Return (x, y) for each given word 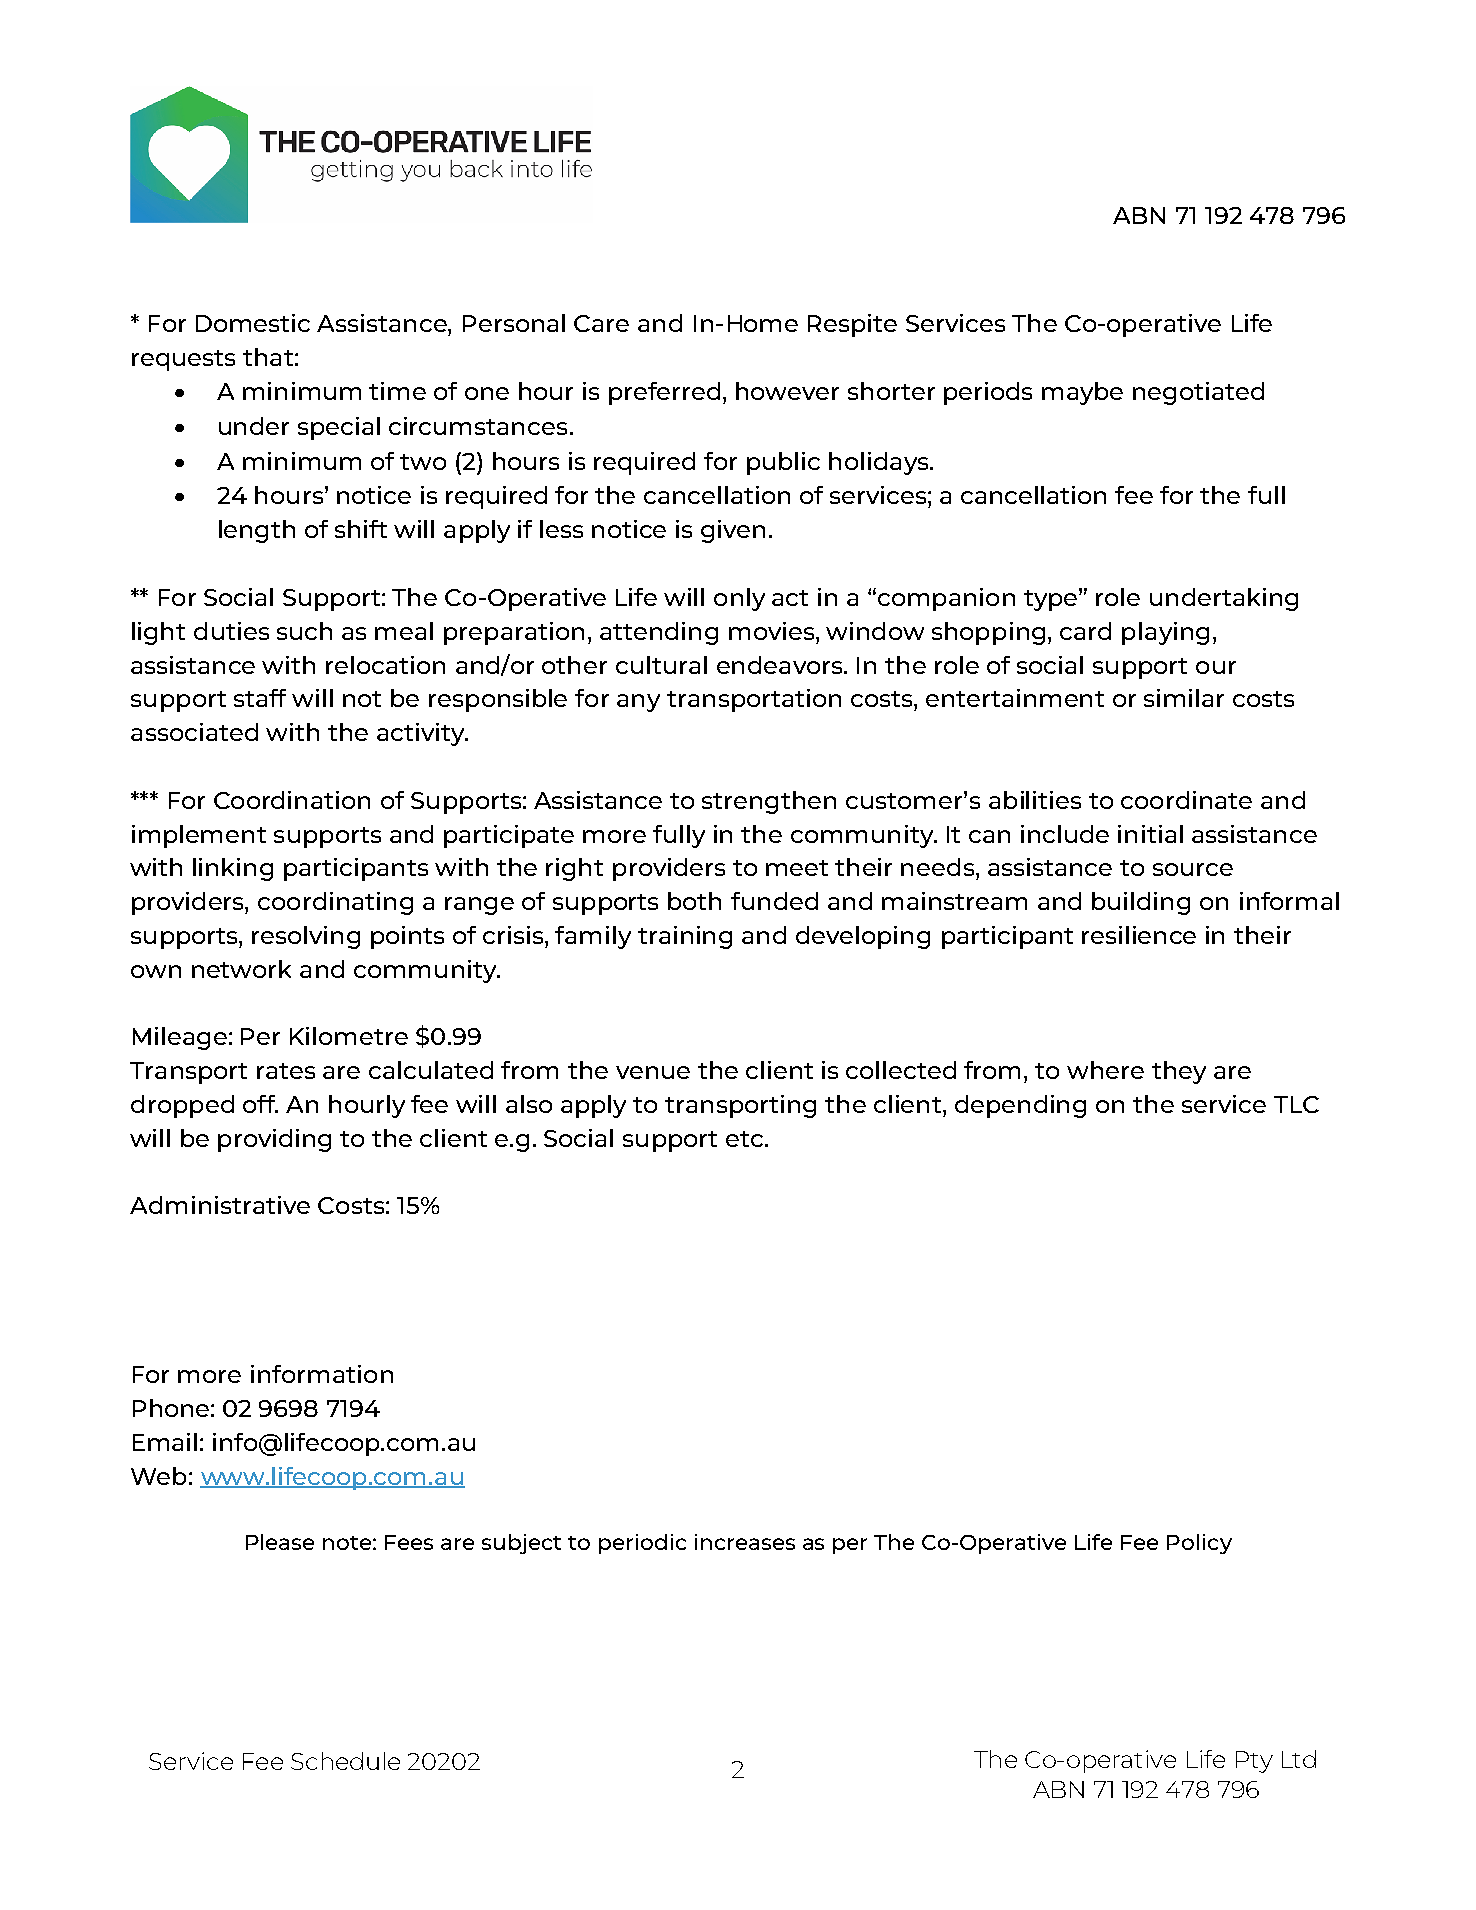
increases (745, 1542)
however (787, 391)
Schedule (345, 1761)
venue (653, 1072)
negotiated (1198, 393)
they (1179, 1072)
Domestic (253, 323)
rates (286, 1071)
